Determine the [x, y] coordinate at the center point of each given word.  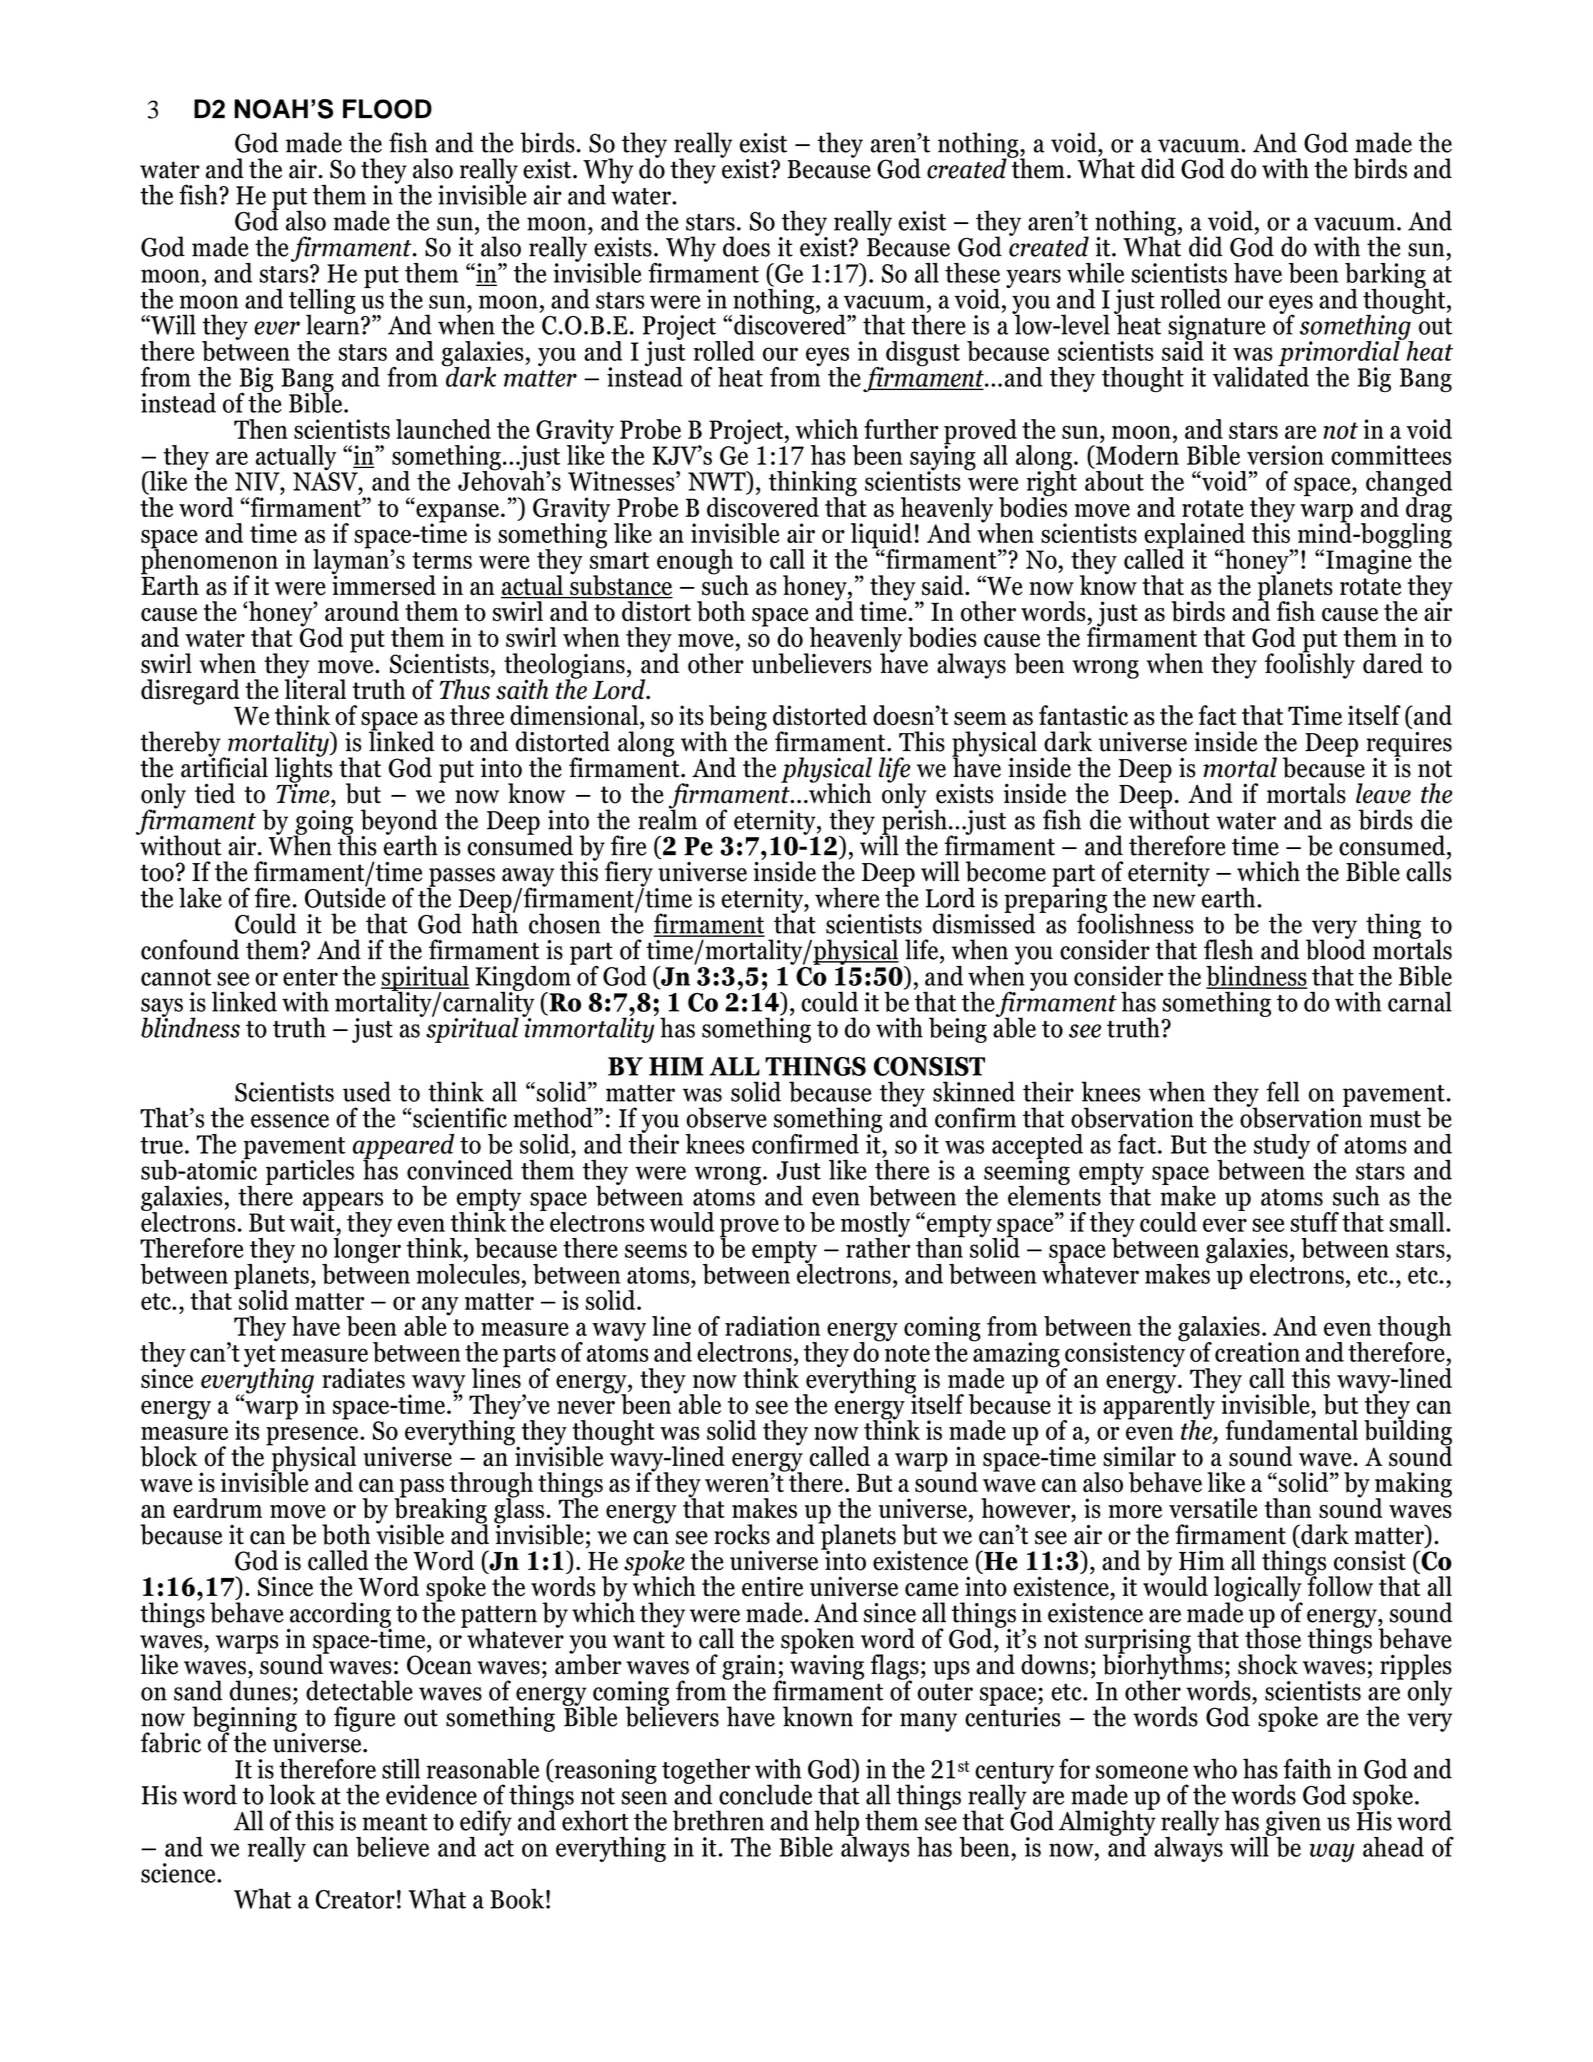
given [1292, 1824]
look [292, 1794]
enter [310, 977]
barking [1386, 277]
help [836, 1824]
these [972, 273]
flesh [1228, 949]
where [847, 897]
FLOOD [387, 109]
